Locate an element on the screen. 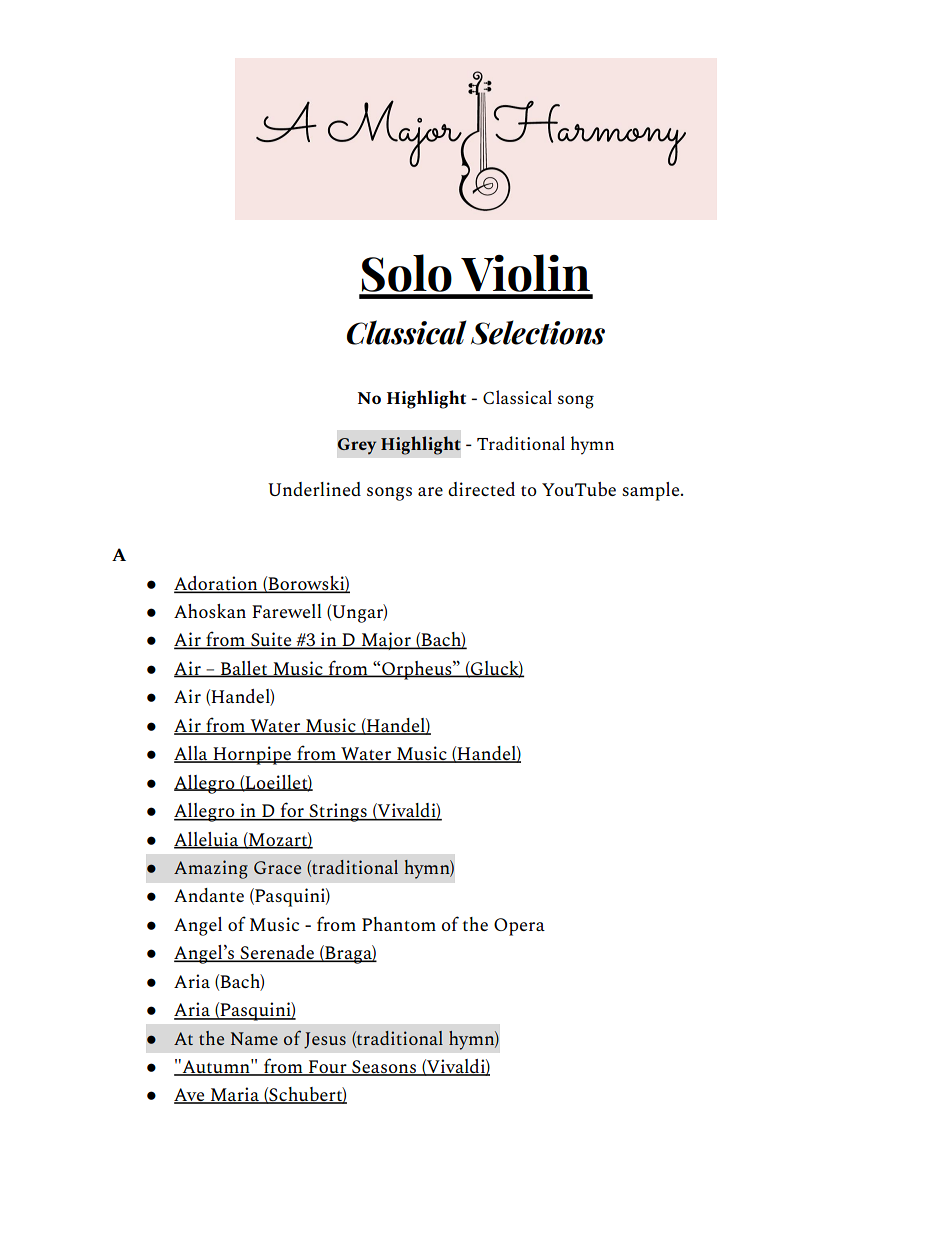  sample is located at coordinates (652, 491).
